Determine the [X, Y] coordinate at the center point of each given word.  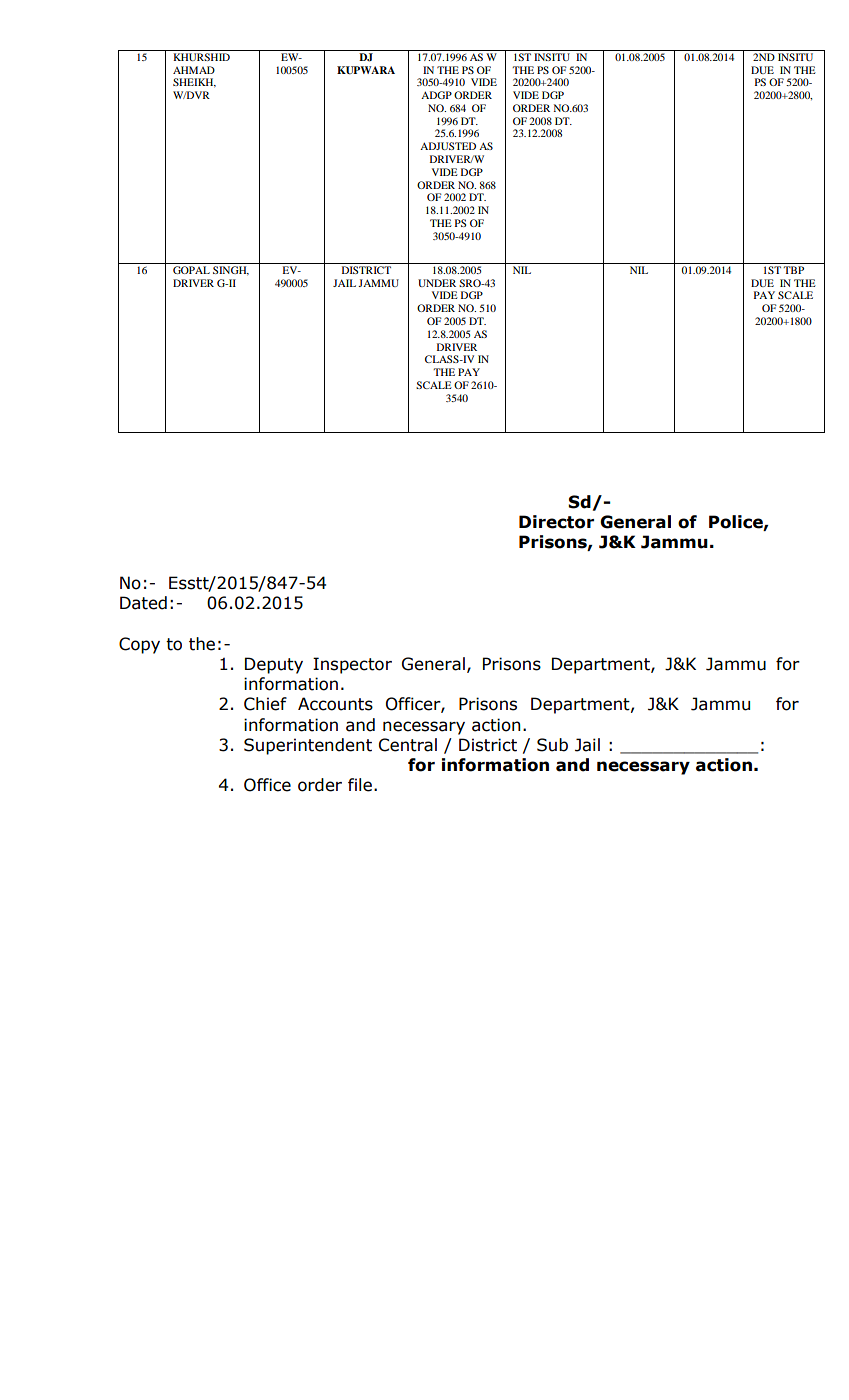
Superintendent [308, 746]
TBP [793, 270]
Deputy [274, 665]
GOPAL [191, 270]
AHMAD [194, 70]
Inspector [352, 665]
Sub [552, 745]
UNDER [437, 283]
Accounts [335, 704]
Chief [265, 704]
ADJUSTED [448, 146]
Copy [139, 645]
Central [408, 745]
